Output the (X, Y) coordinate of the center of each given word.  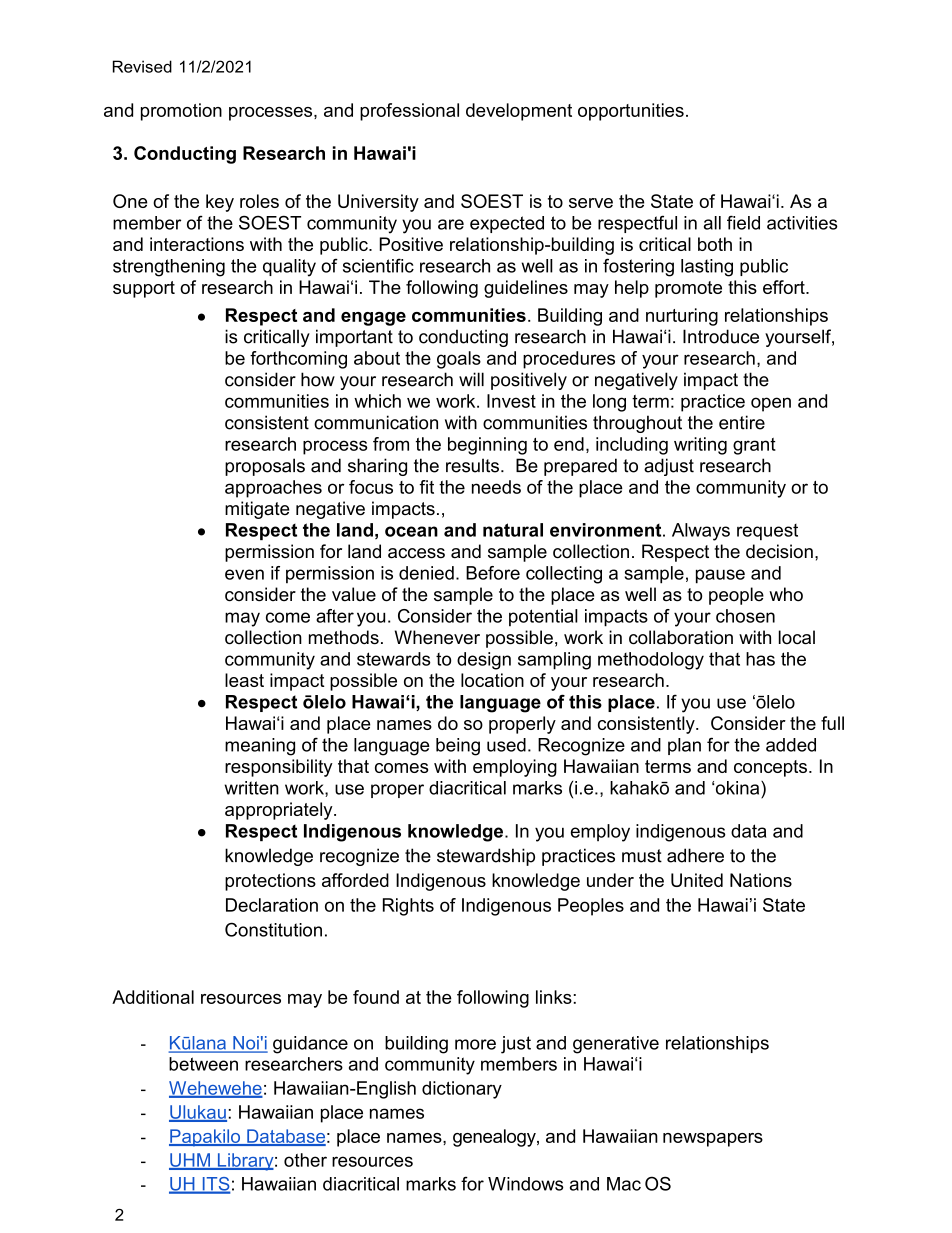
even (244, 574)
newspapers (713, 1140)
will (471, 379)
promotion (181, 112)
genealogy (495, 1138)
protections (270, 882)
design (484, 661)
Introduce (721, 336)
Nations (761, 880)
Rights (408, 907)
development (519, 112)
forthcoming (298, 360)
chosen (745, 616)
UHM (190, 1161)
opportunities (631, 112)
